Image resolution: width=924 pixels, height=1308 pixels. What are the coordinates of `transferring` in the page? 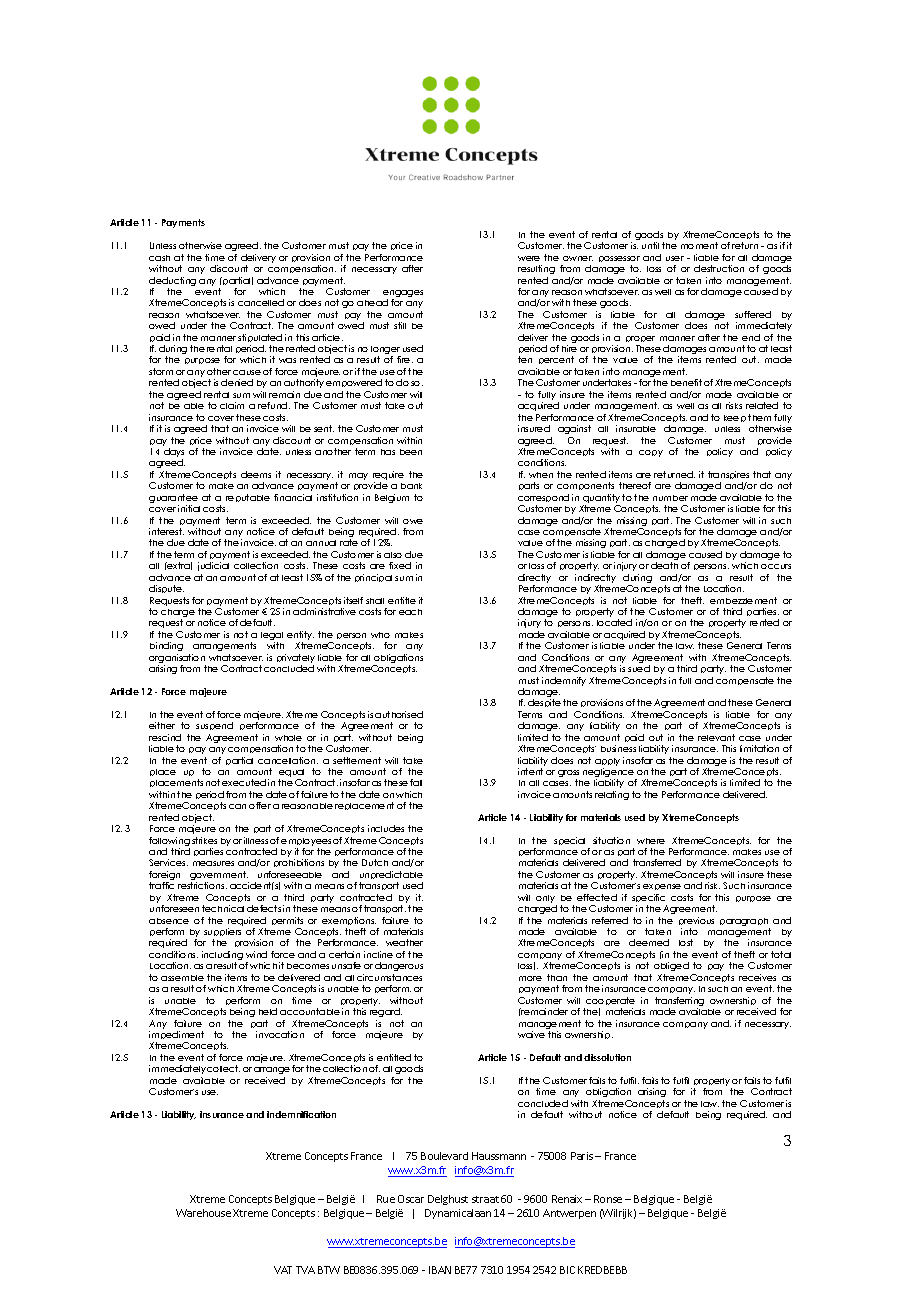 It's located at (679, 1003).
